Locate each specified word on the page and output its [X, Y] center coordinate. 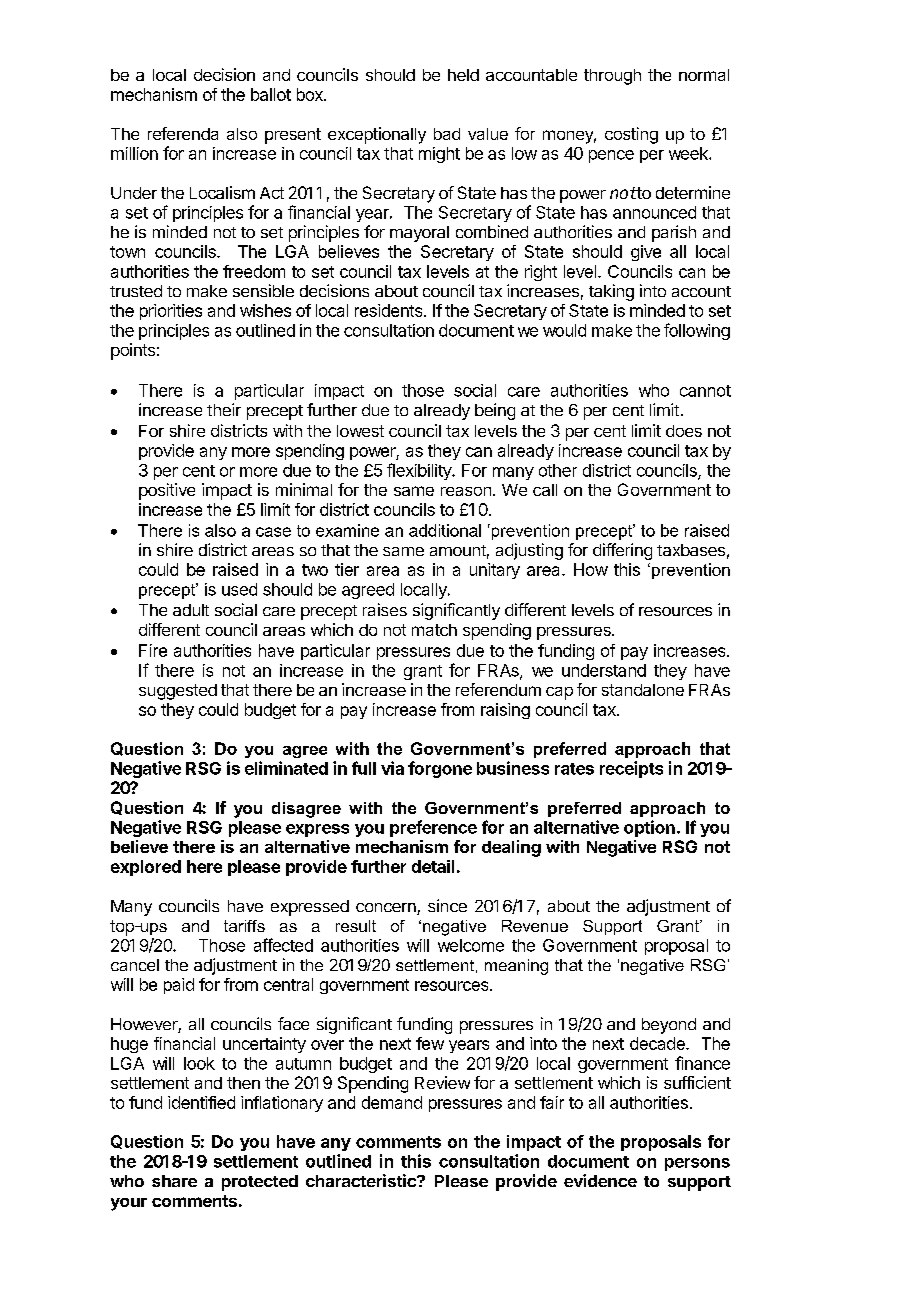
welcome [471, 945]
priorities [171, 312]
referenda [183, 133]
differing [622, 551]
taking [611, 292]
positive [167, 491]
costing [631, 135]
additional [445, 530]
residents [390, 310]
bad [447, 134]
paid [179, 986]
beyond [669, 1026]
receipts [631, 769]
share [174, 1181]
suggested [178, 692]
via [392, 768]
